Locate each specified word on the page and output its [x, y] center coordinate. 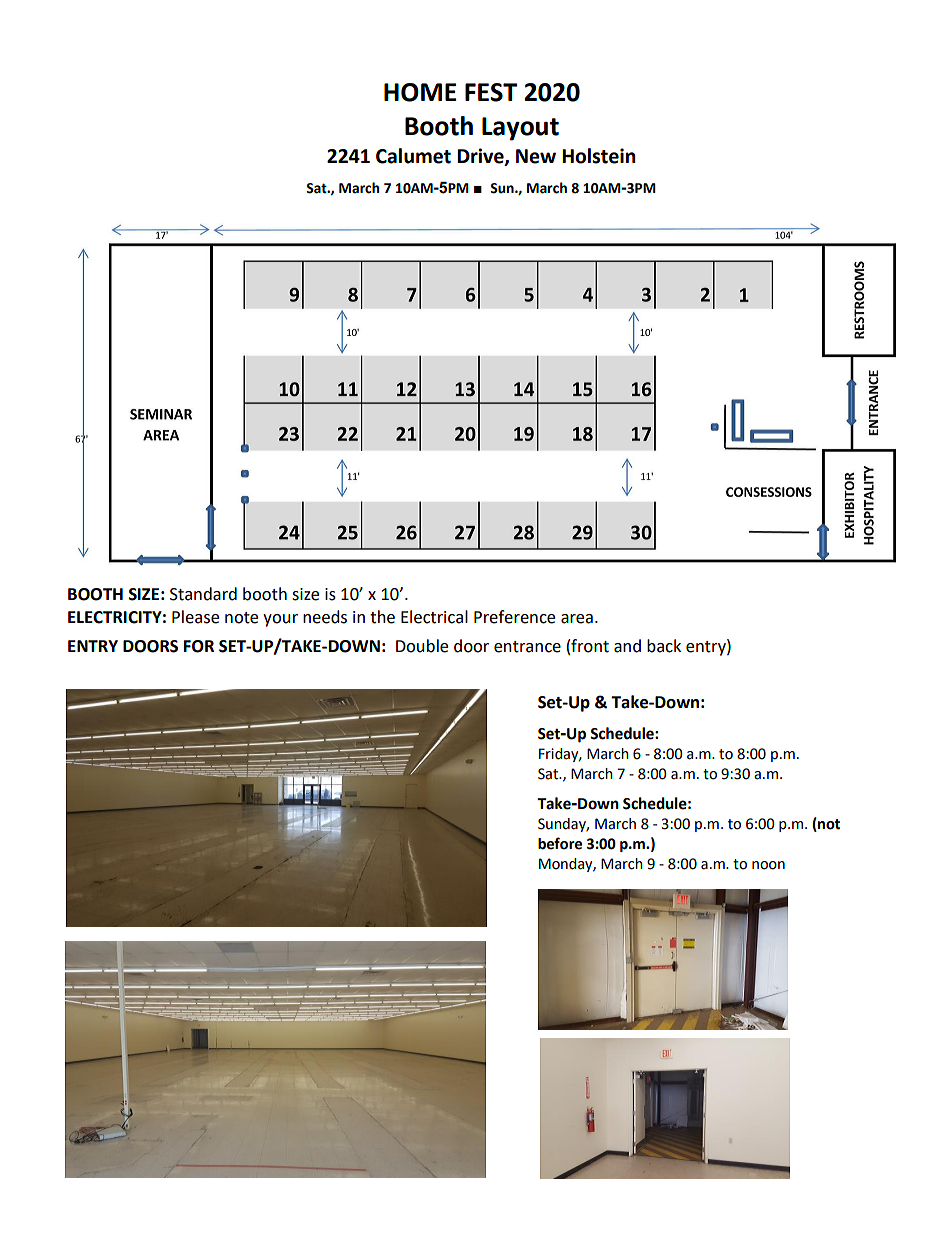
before [560, 843]
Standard [203, 594]
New [536, 156]
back [664, 646]
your [280, 620]
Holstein [599, 156]
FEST [491, 92]
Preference [514, 617]
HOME [420, 92]
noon [768, 865]
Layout [520, 129]
